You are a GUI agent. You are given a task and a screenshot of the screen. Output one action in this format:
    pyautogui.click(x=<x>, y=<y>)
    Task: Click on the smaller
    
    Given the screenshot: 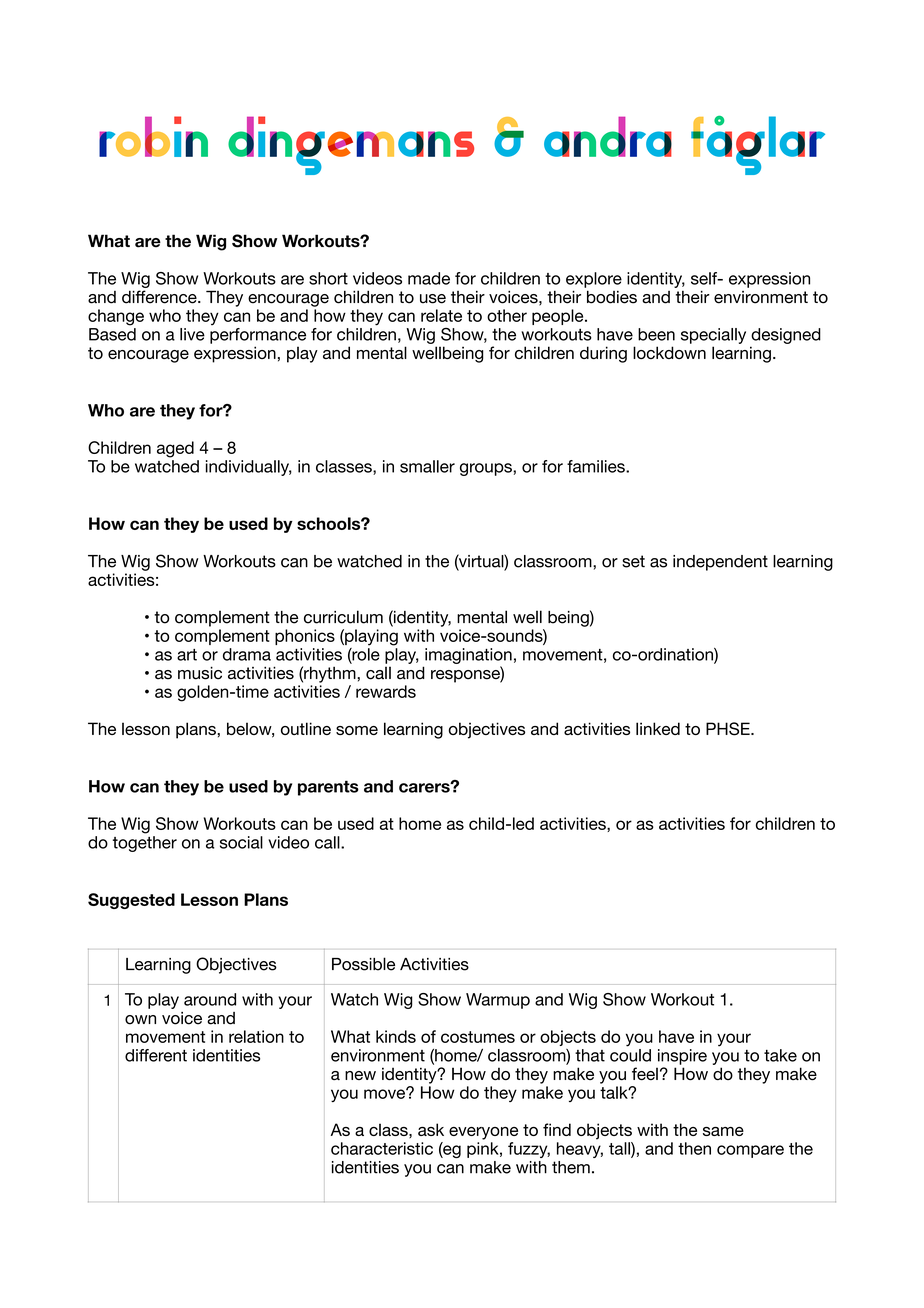 What is the action you would take?
    pyautogui.click(x=427, y=466)
